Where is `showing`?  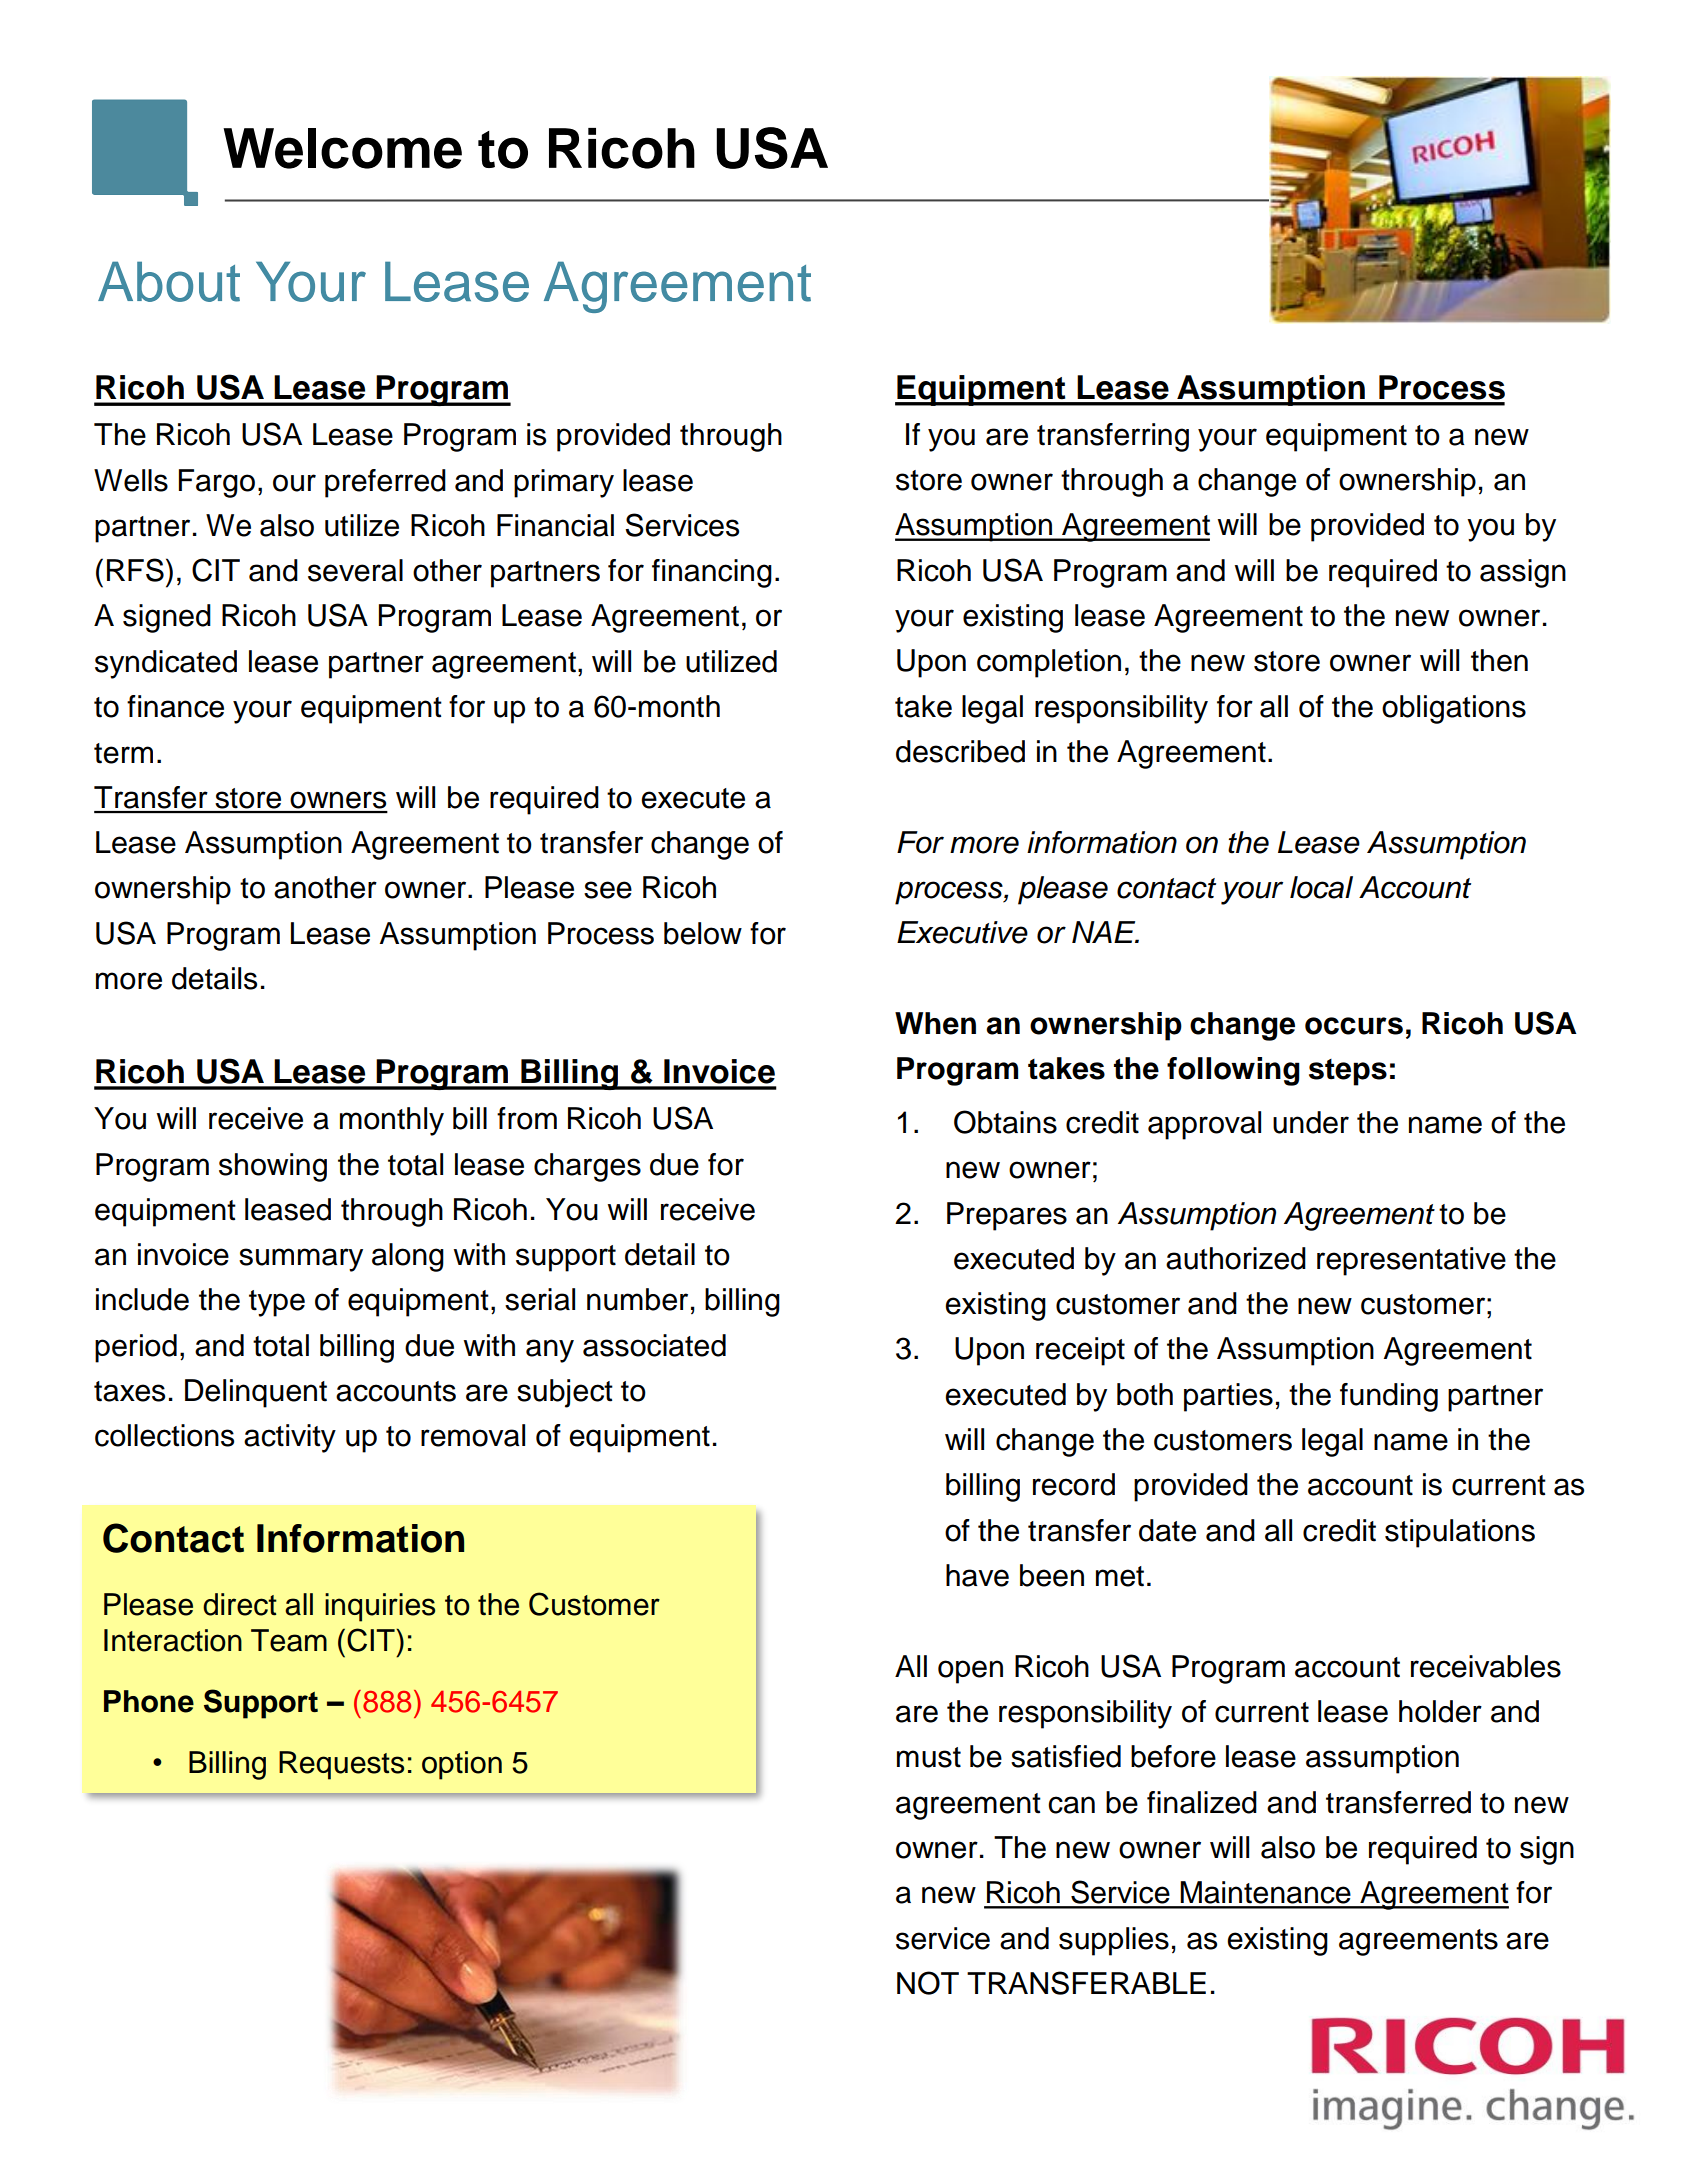
showing is located at coordinates (273, 1167).
